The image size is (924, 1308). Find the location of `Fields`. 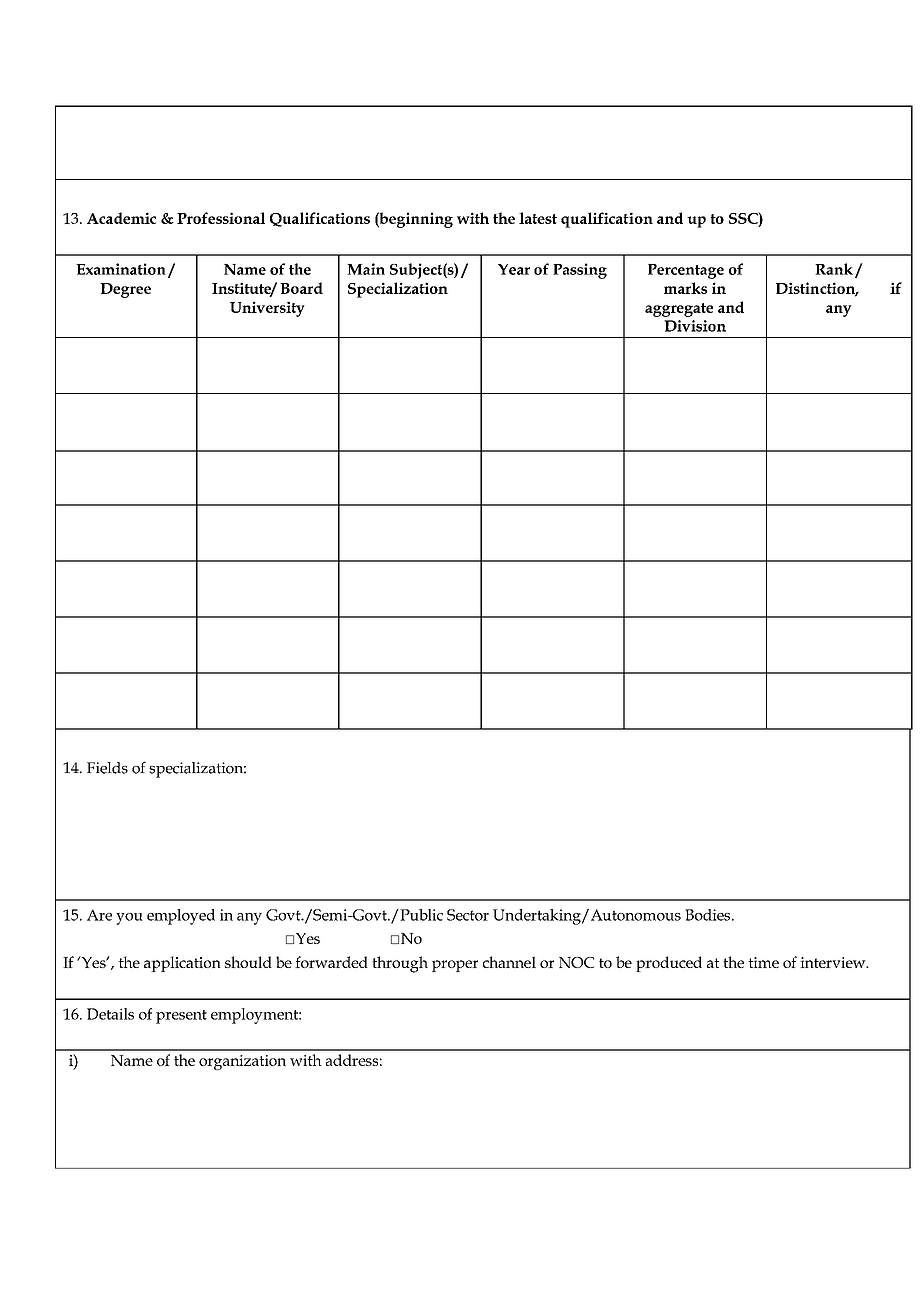

Fields is located at coordinates (107, 768).
